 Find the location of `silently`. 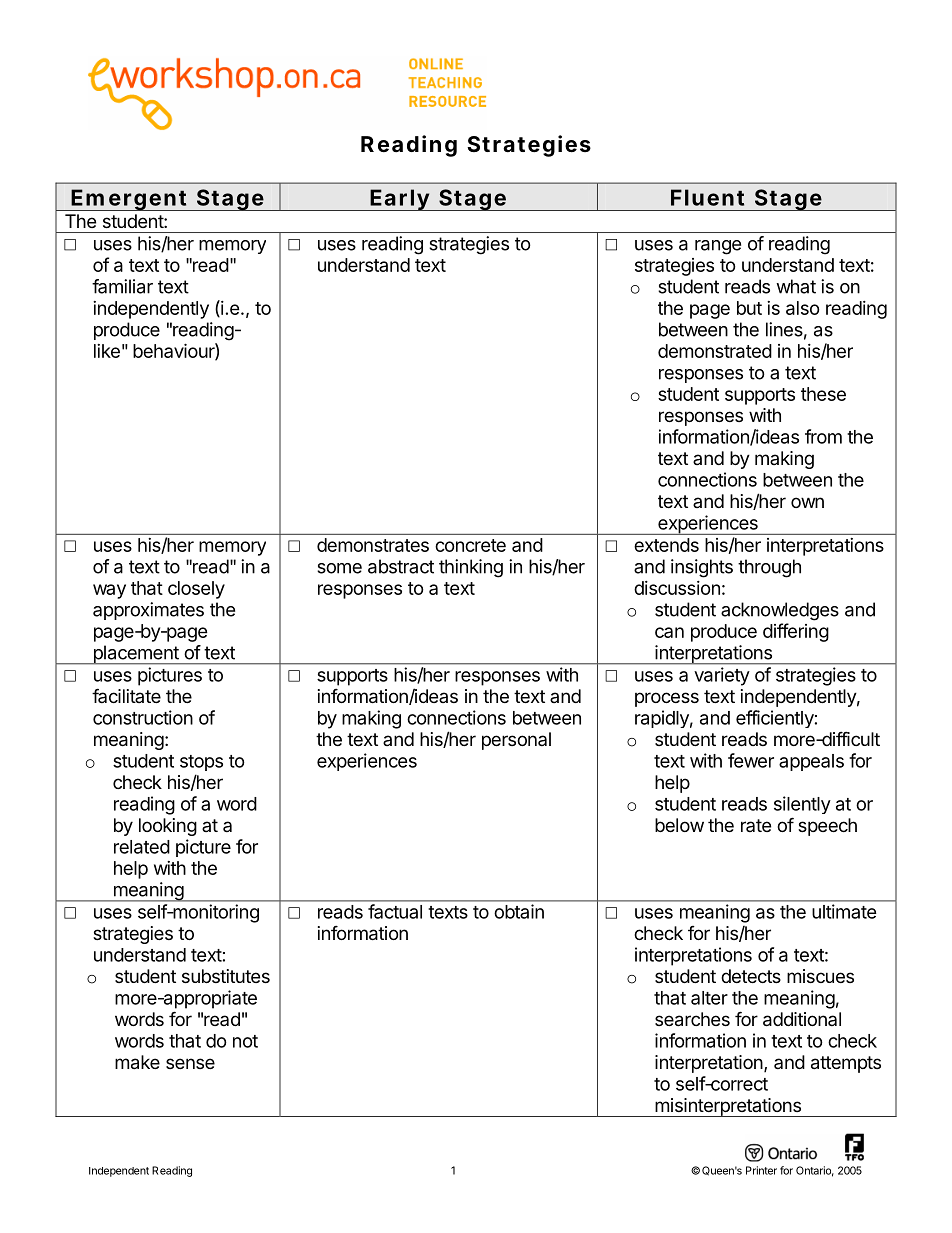

silently is located at coordinates (802, 805).
